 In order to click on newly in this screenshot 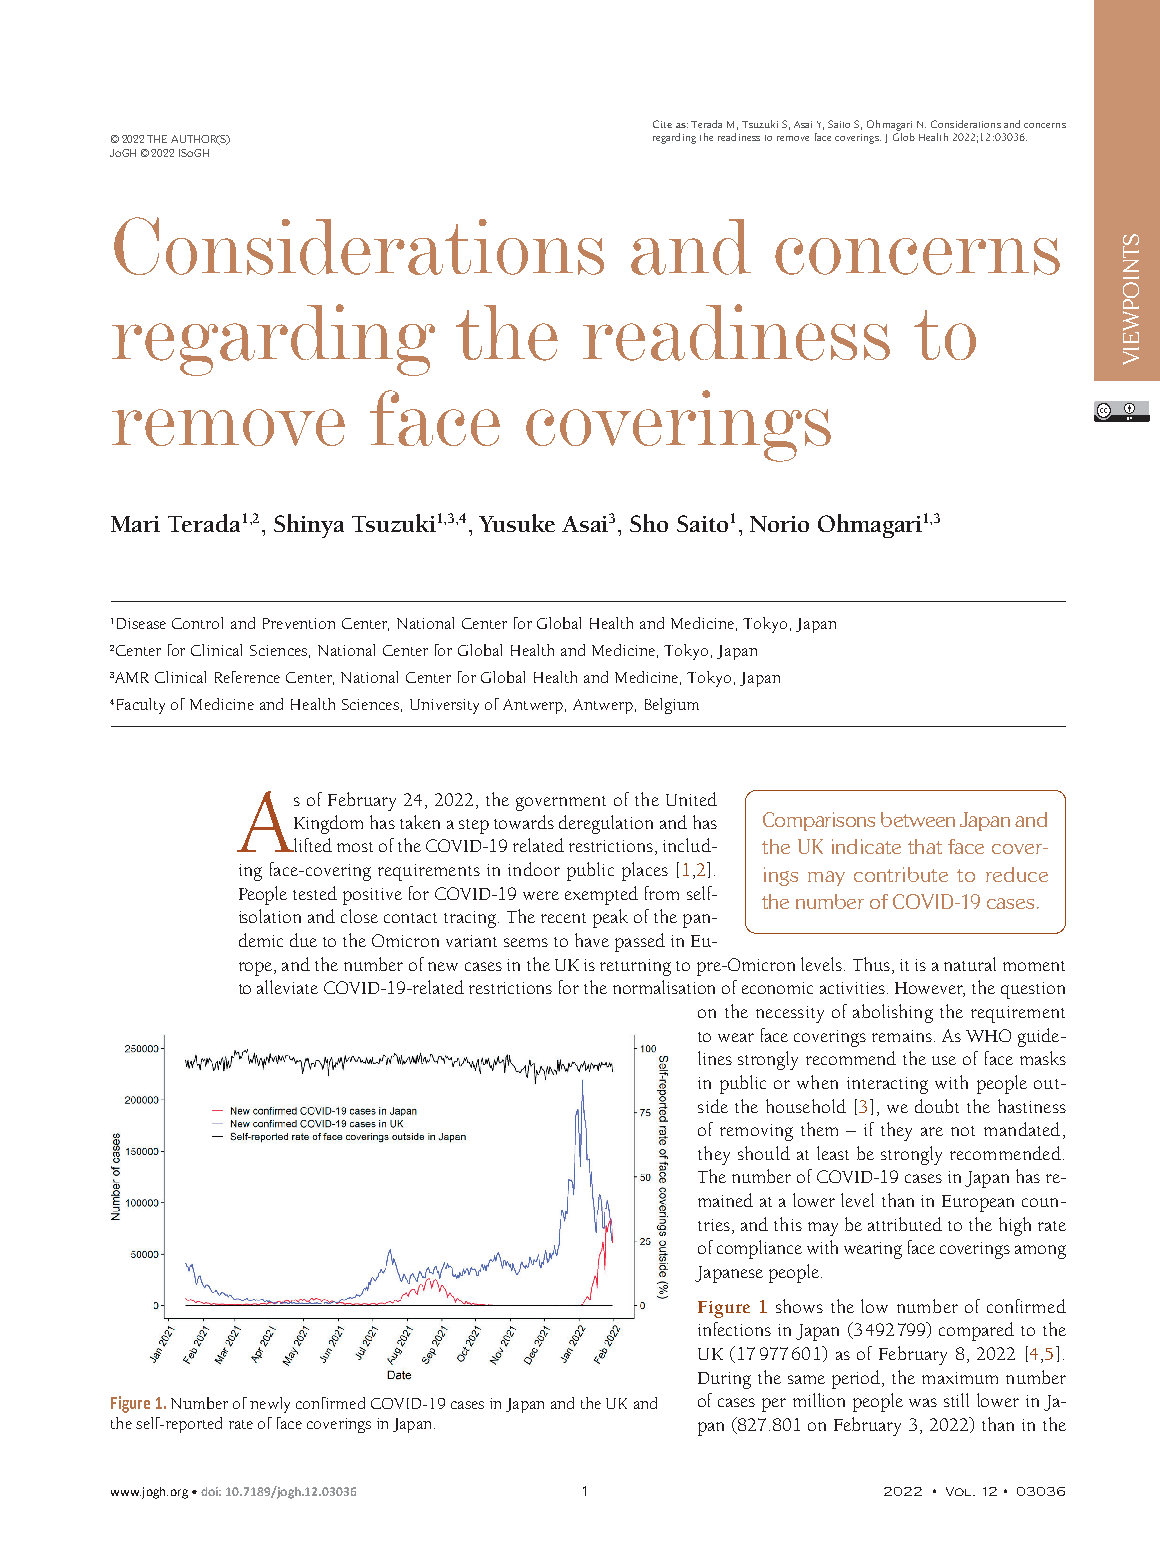, I will do `click(270, 1405)`.
